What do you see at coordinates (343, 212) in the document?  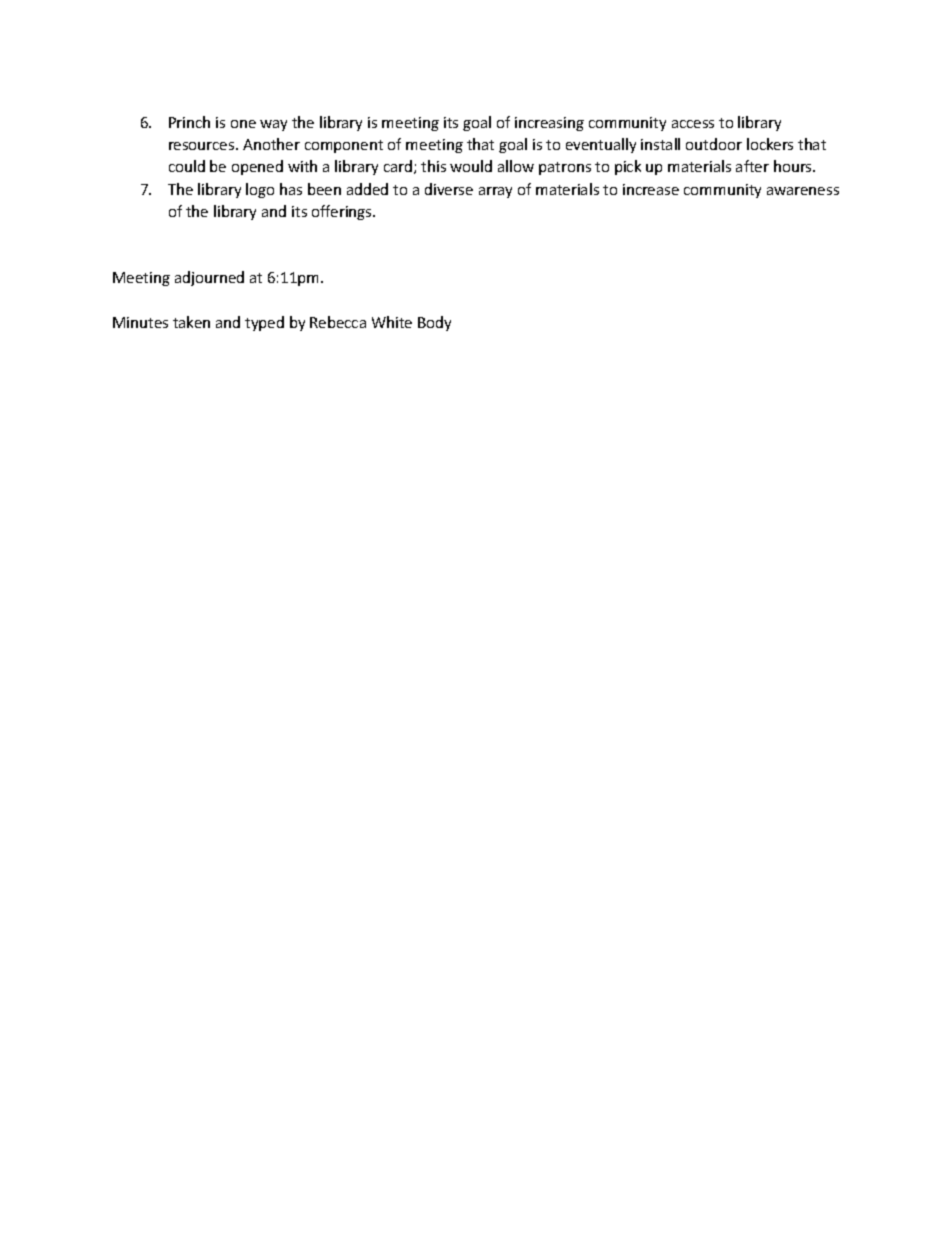 I see `offerings` at bounding box center [343, 212].
